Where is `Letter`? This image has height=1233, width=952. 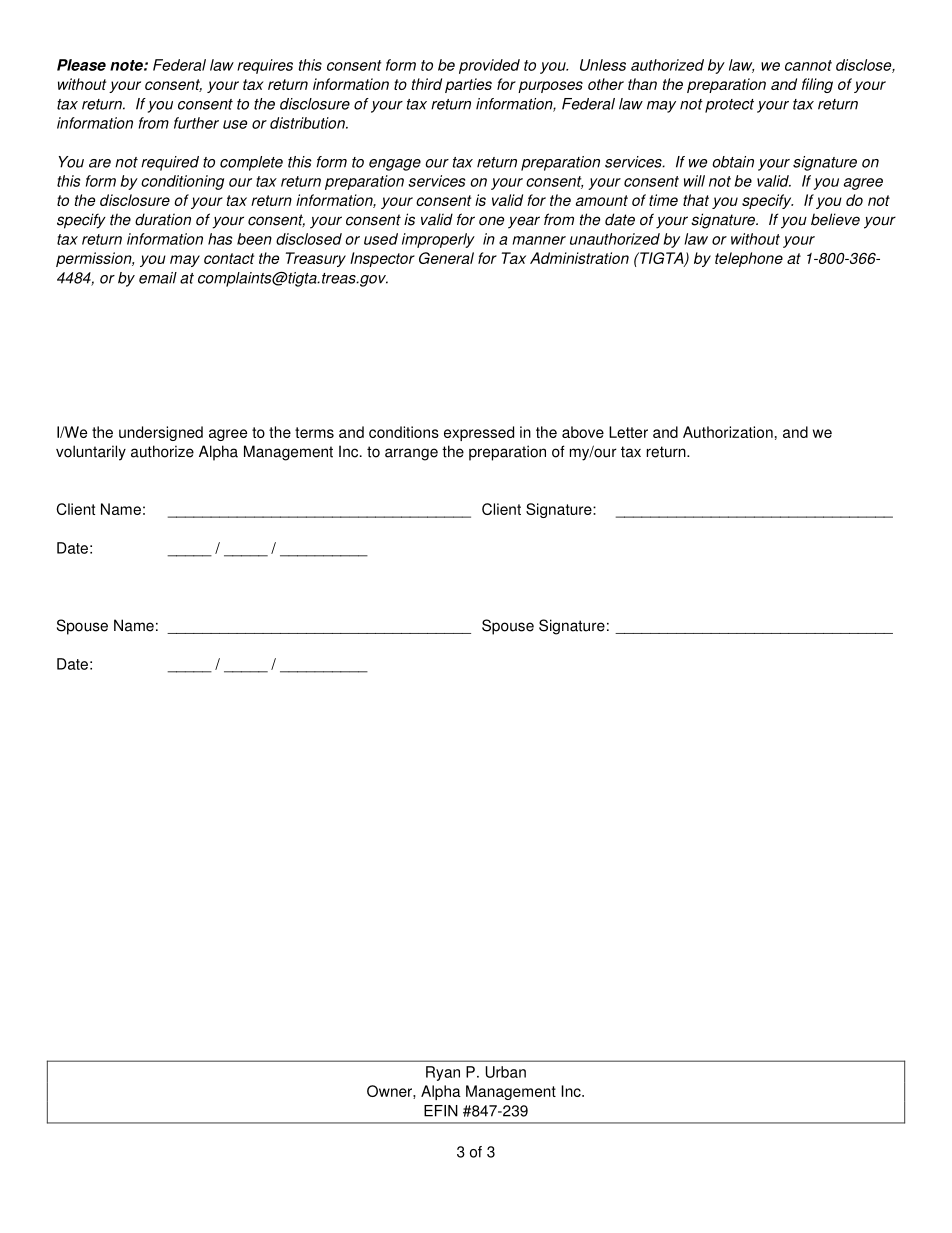 Letter is located at coordinates (628, 432).
